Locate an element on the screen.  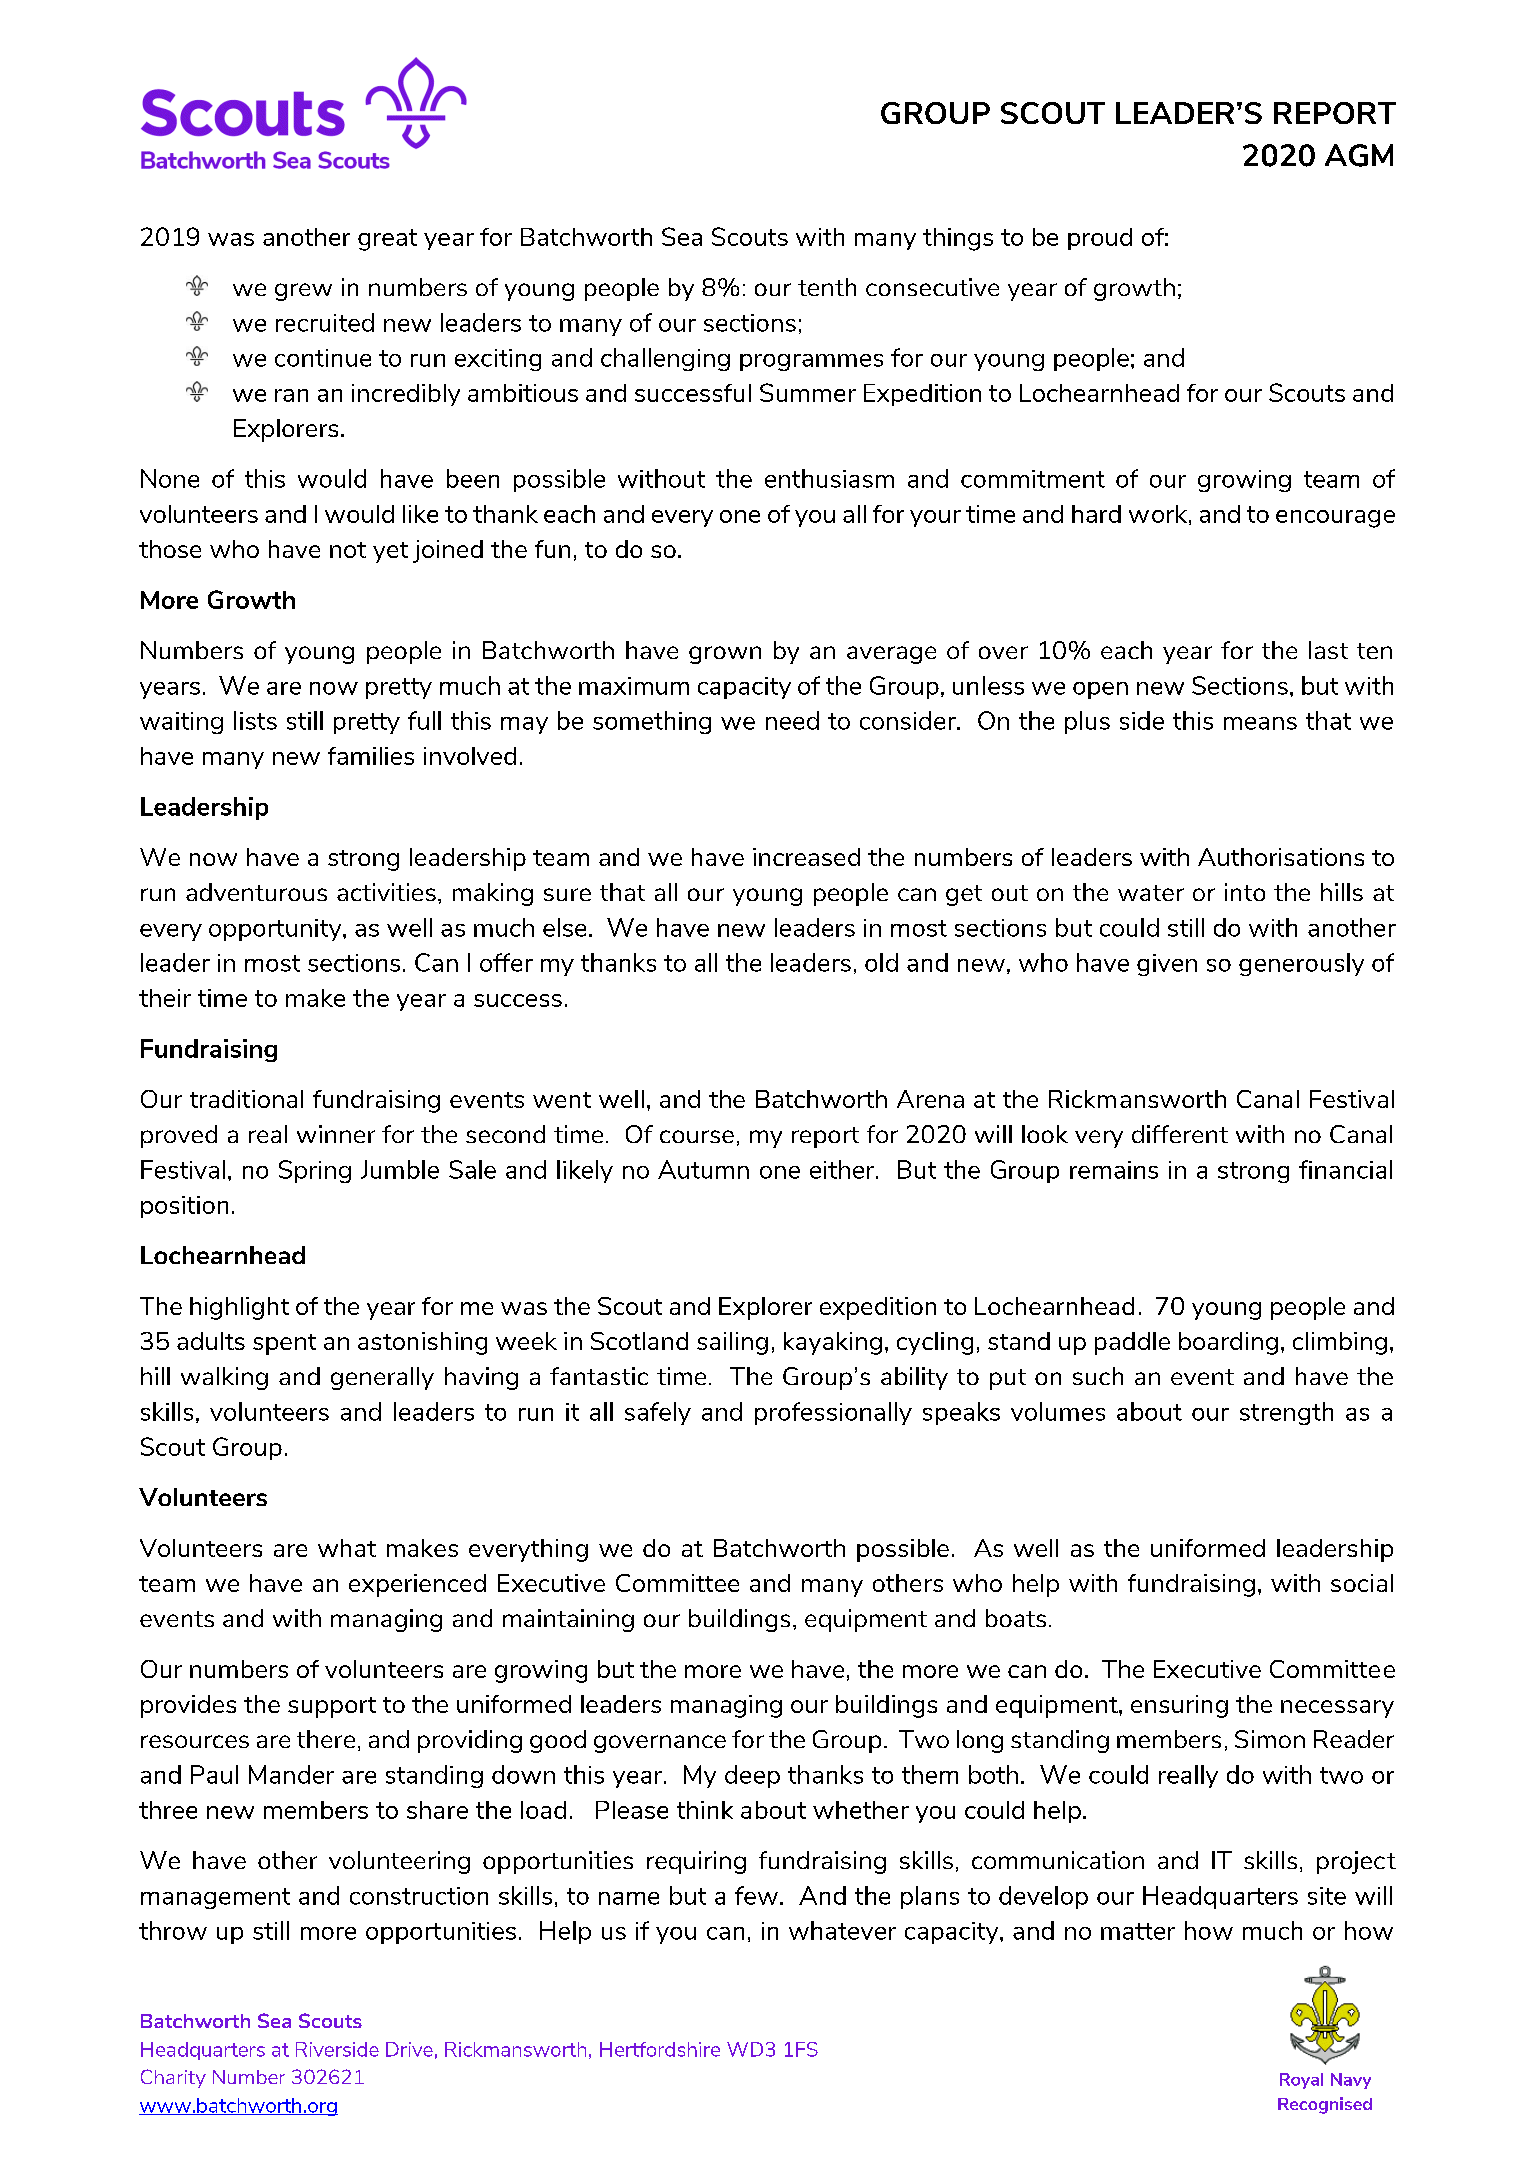
generally is located at coordinates (382, 1378).
